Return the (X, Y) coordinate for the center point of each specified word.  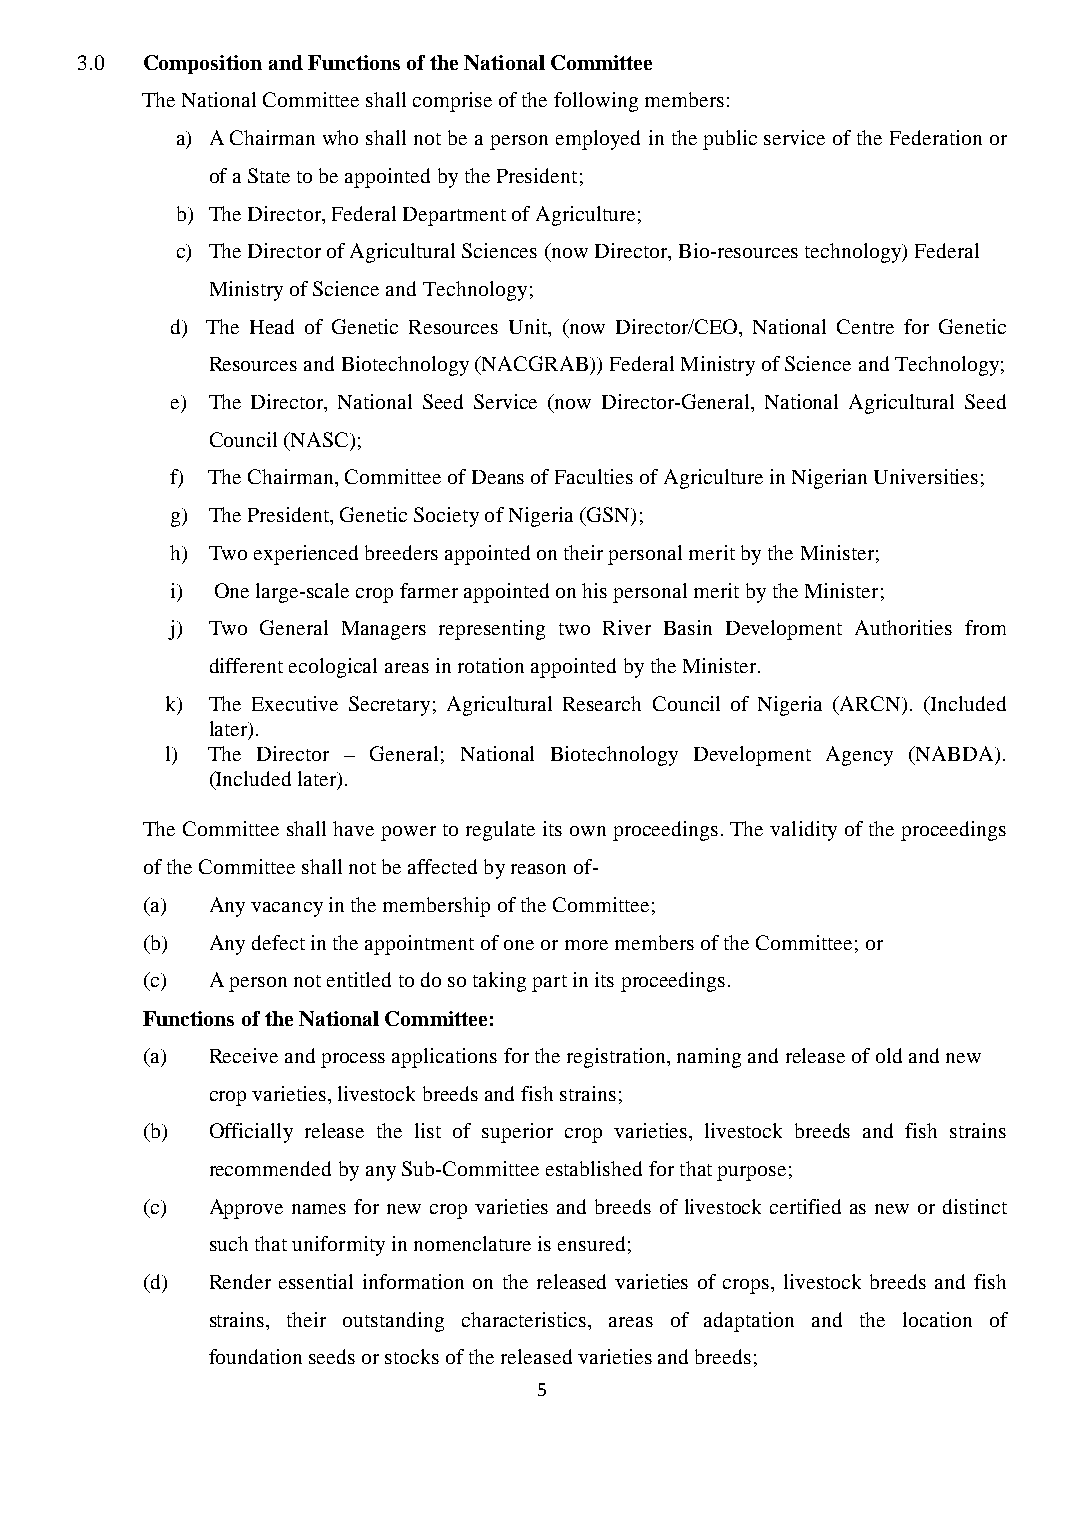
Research (602, 703)
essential (316, 1281)
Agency (859, 756)
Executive (295, 703)
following (596, 102)
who (340, 137)
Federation (936, 137)
